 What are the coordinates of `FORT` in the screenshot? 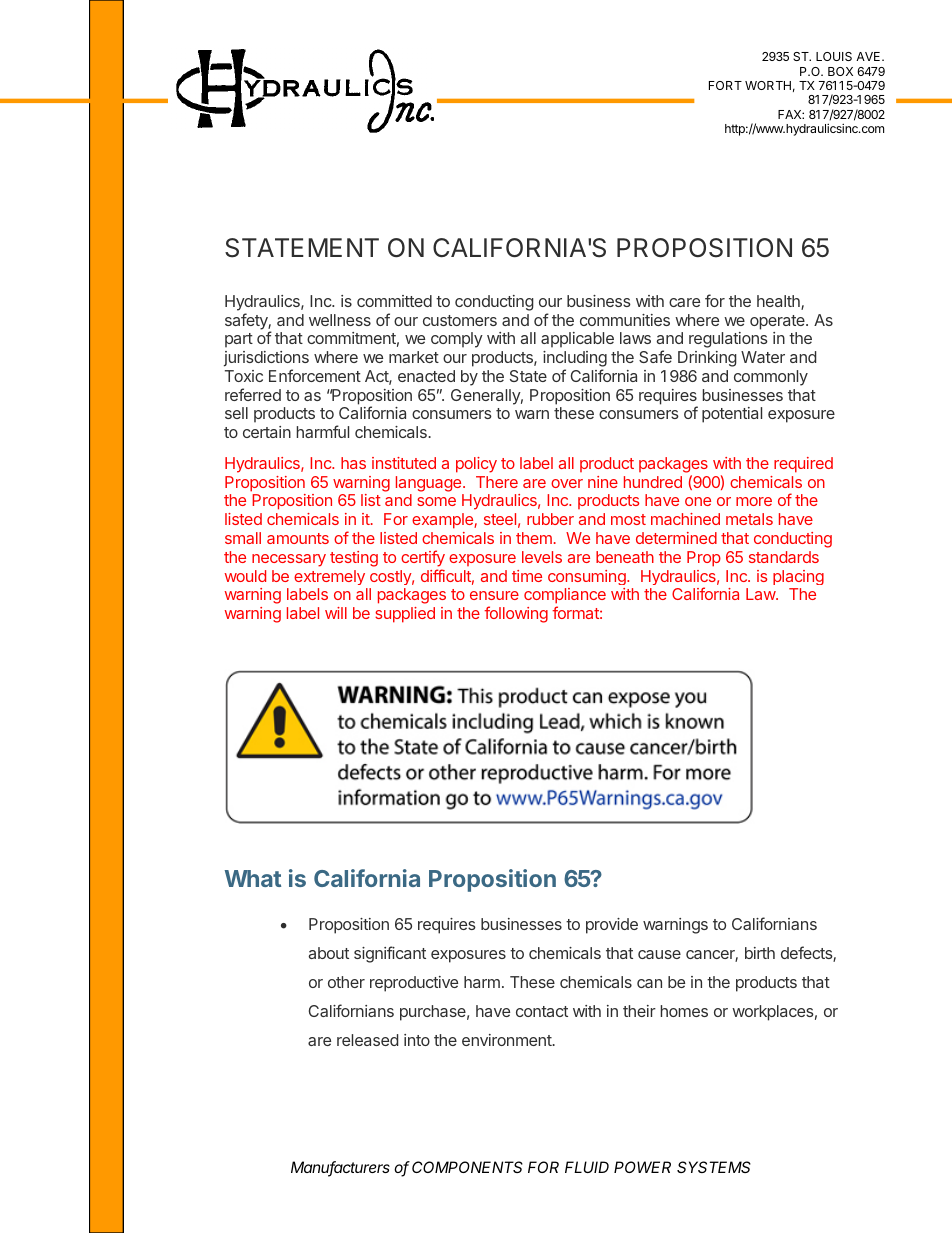 It's located at (725, 85).
